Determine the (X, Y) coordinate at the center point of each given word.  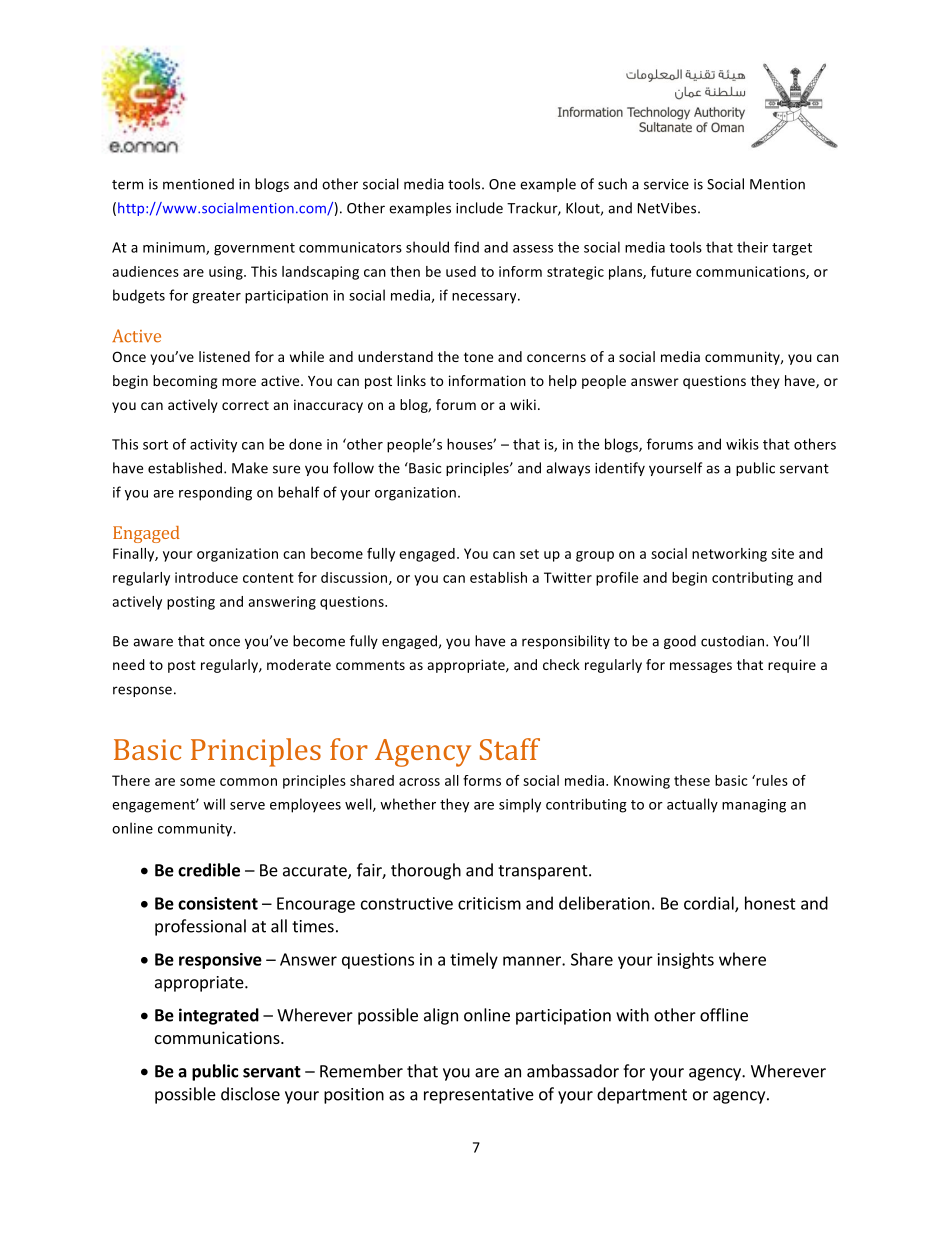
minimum (175, 248)
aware (153, 642)
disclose (250, 1094)
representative (479, 1096)
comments (370, 665)
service (666, 184)
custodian (734, 641)
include (479, 208)
